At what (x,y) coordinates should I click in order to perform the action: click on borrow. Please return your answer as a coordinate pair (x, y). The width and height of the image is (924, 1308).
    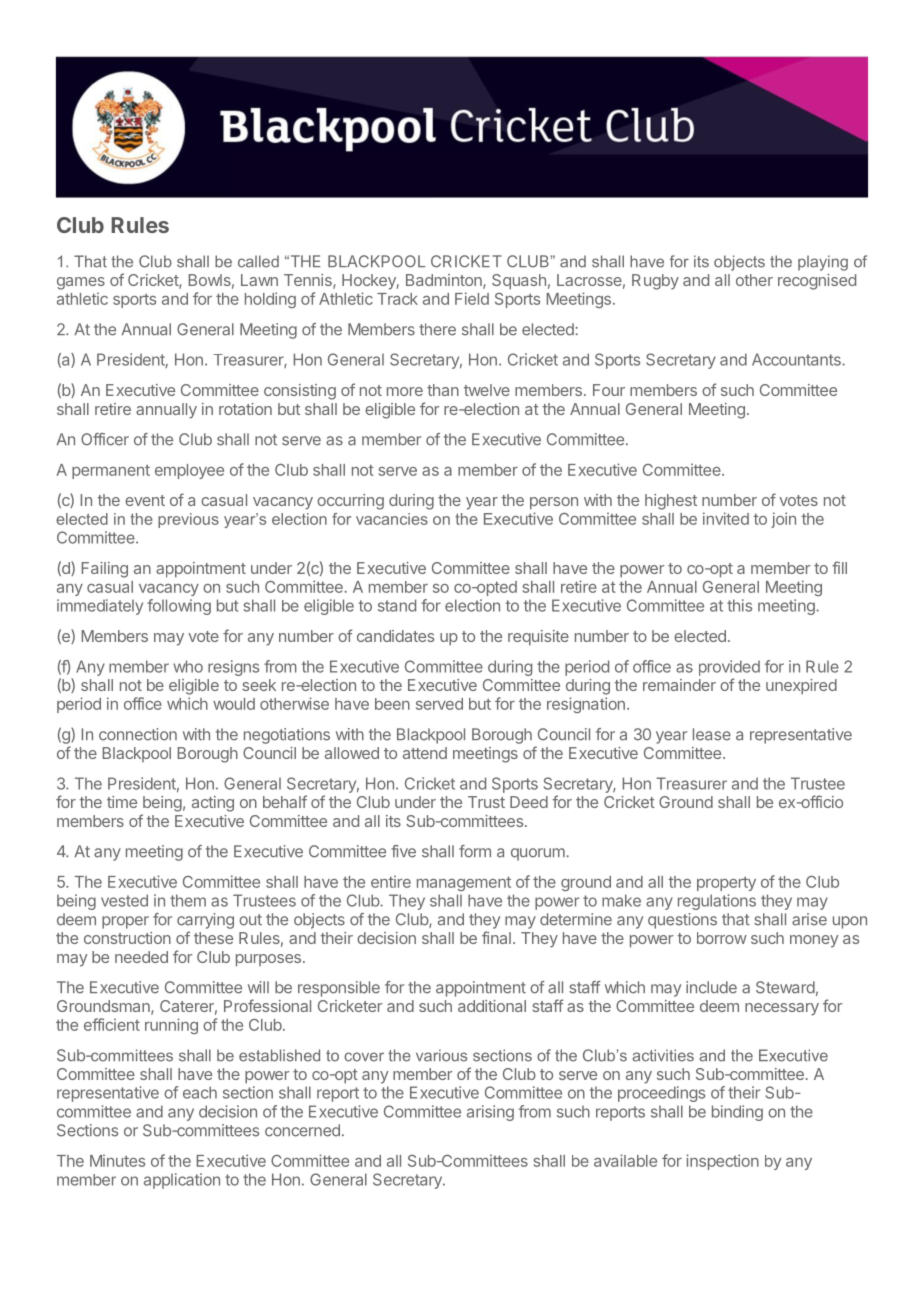
    Looking at the image, I should click on (722, 938).
